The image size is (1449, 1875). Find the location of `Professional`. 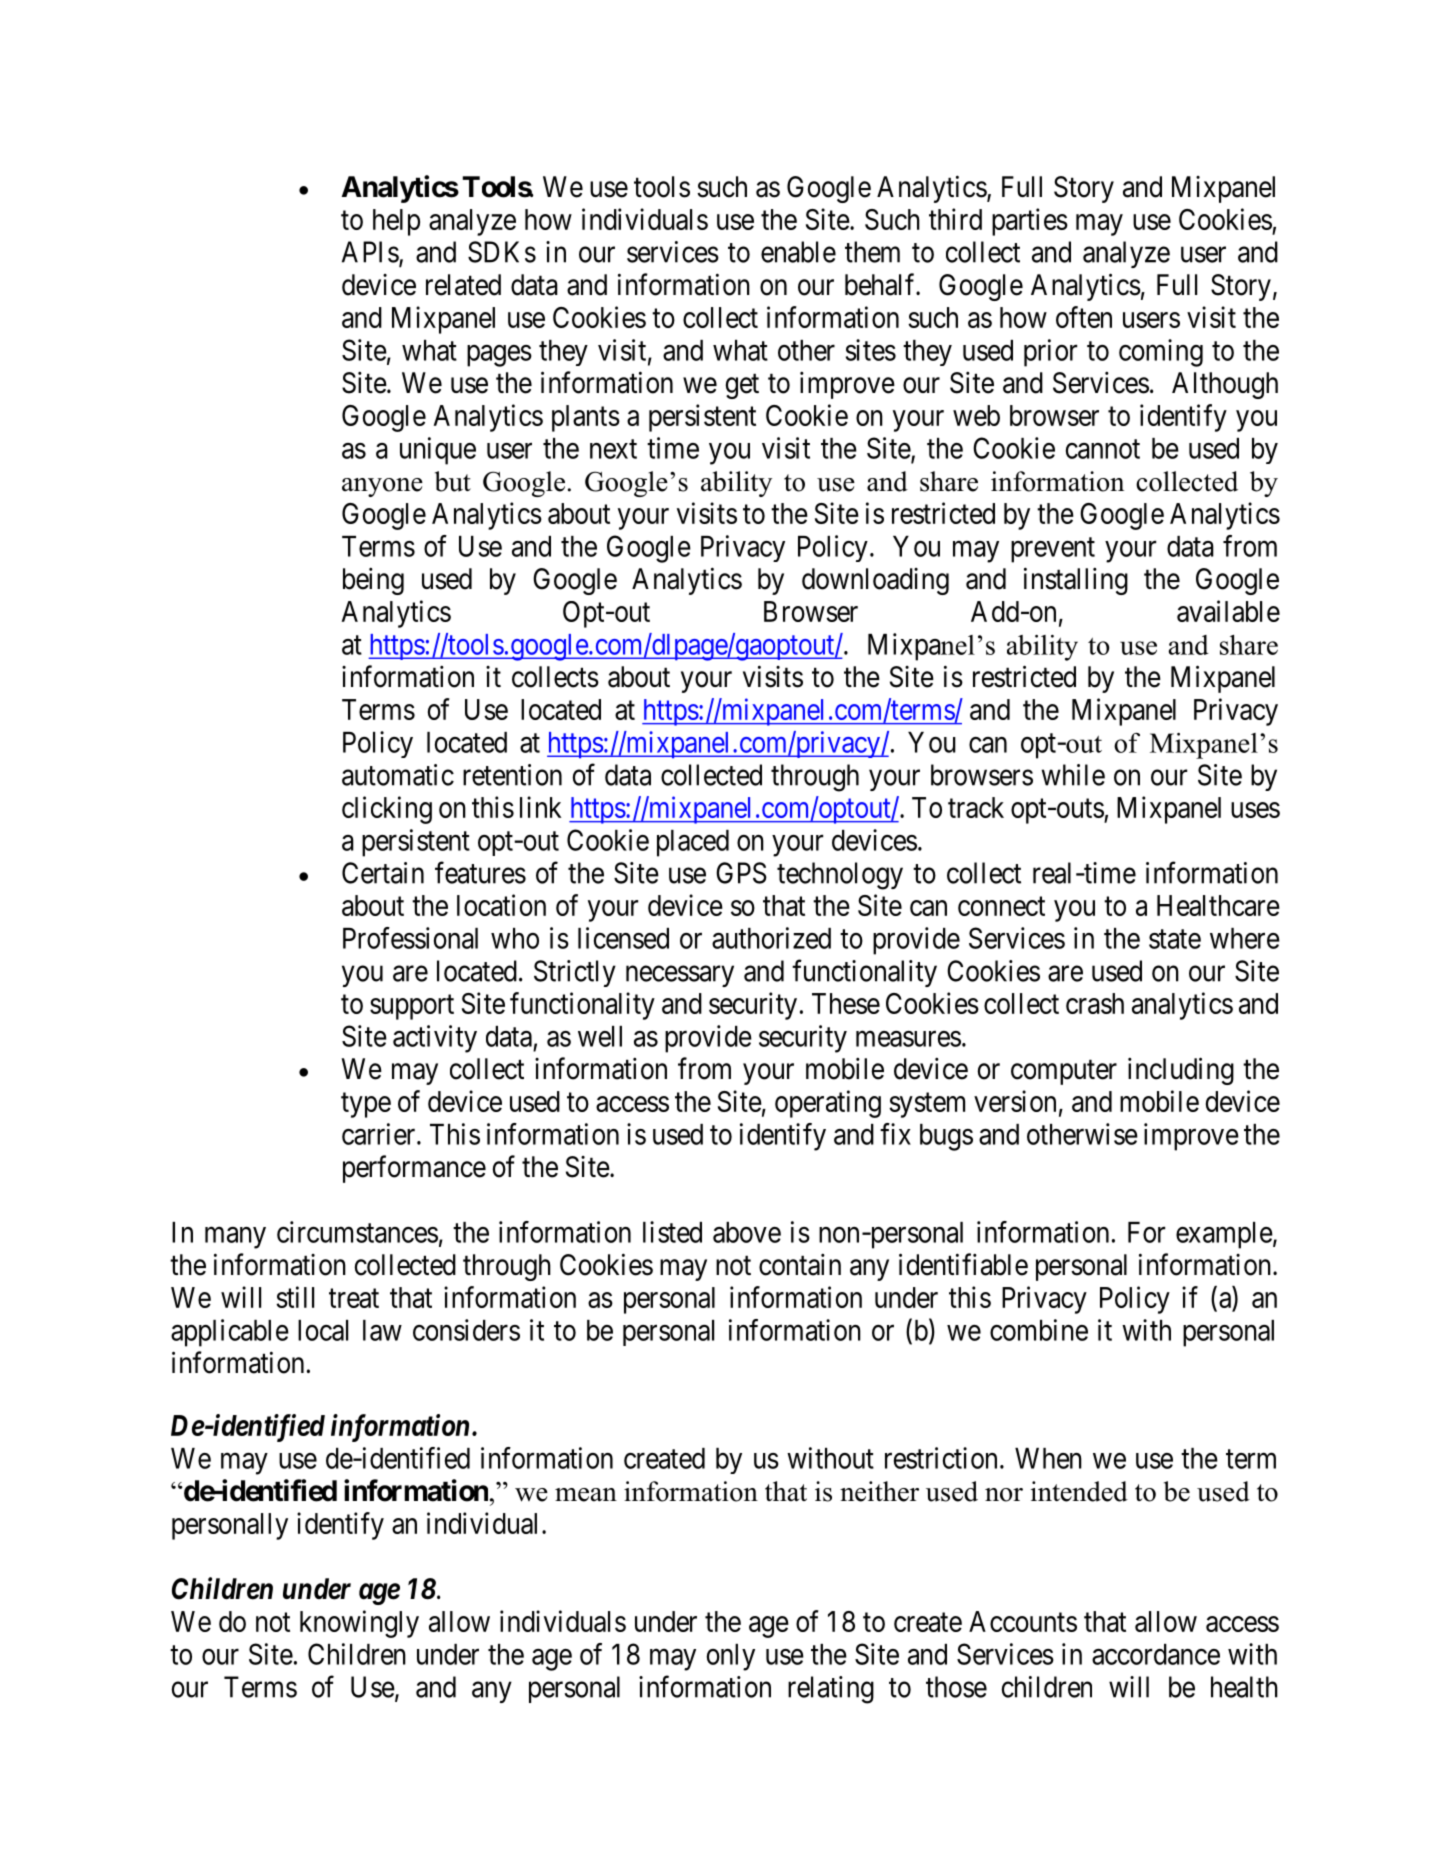

Professional is located at coordinates (410, 938).
